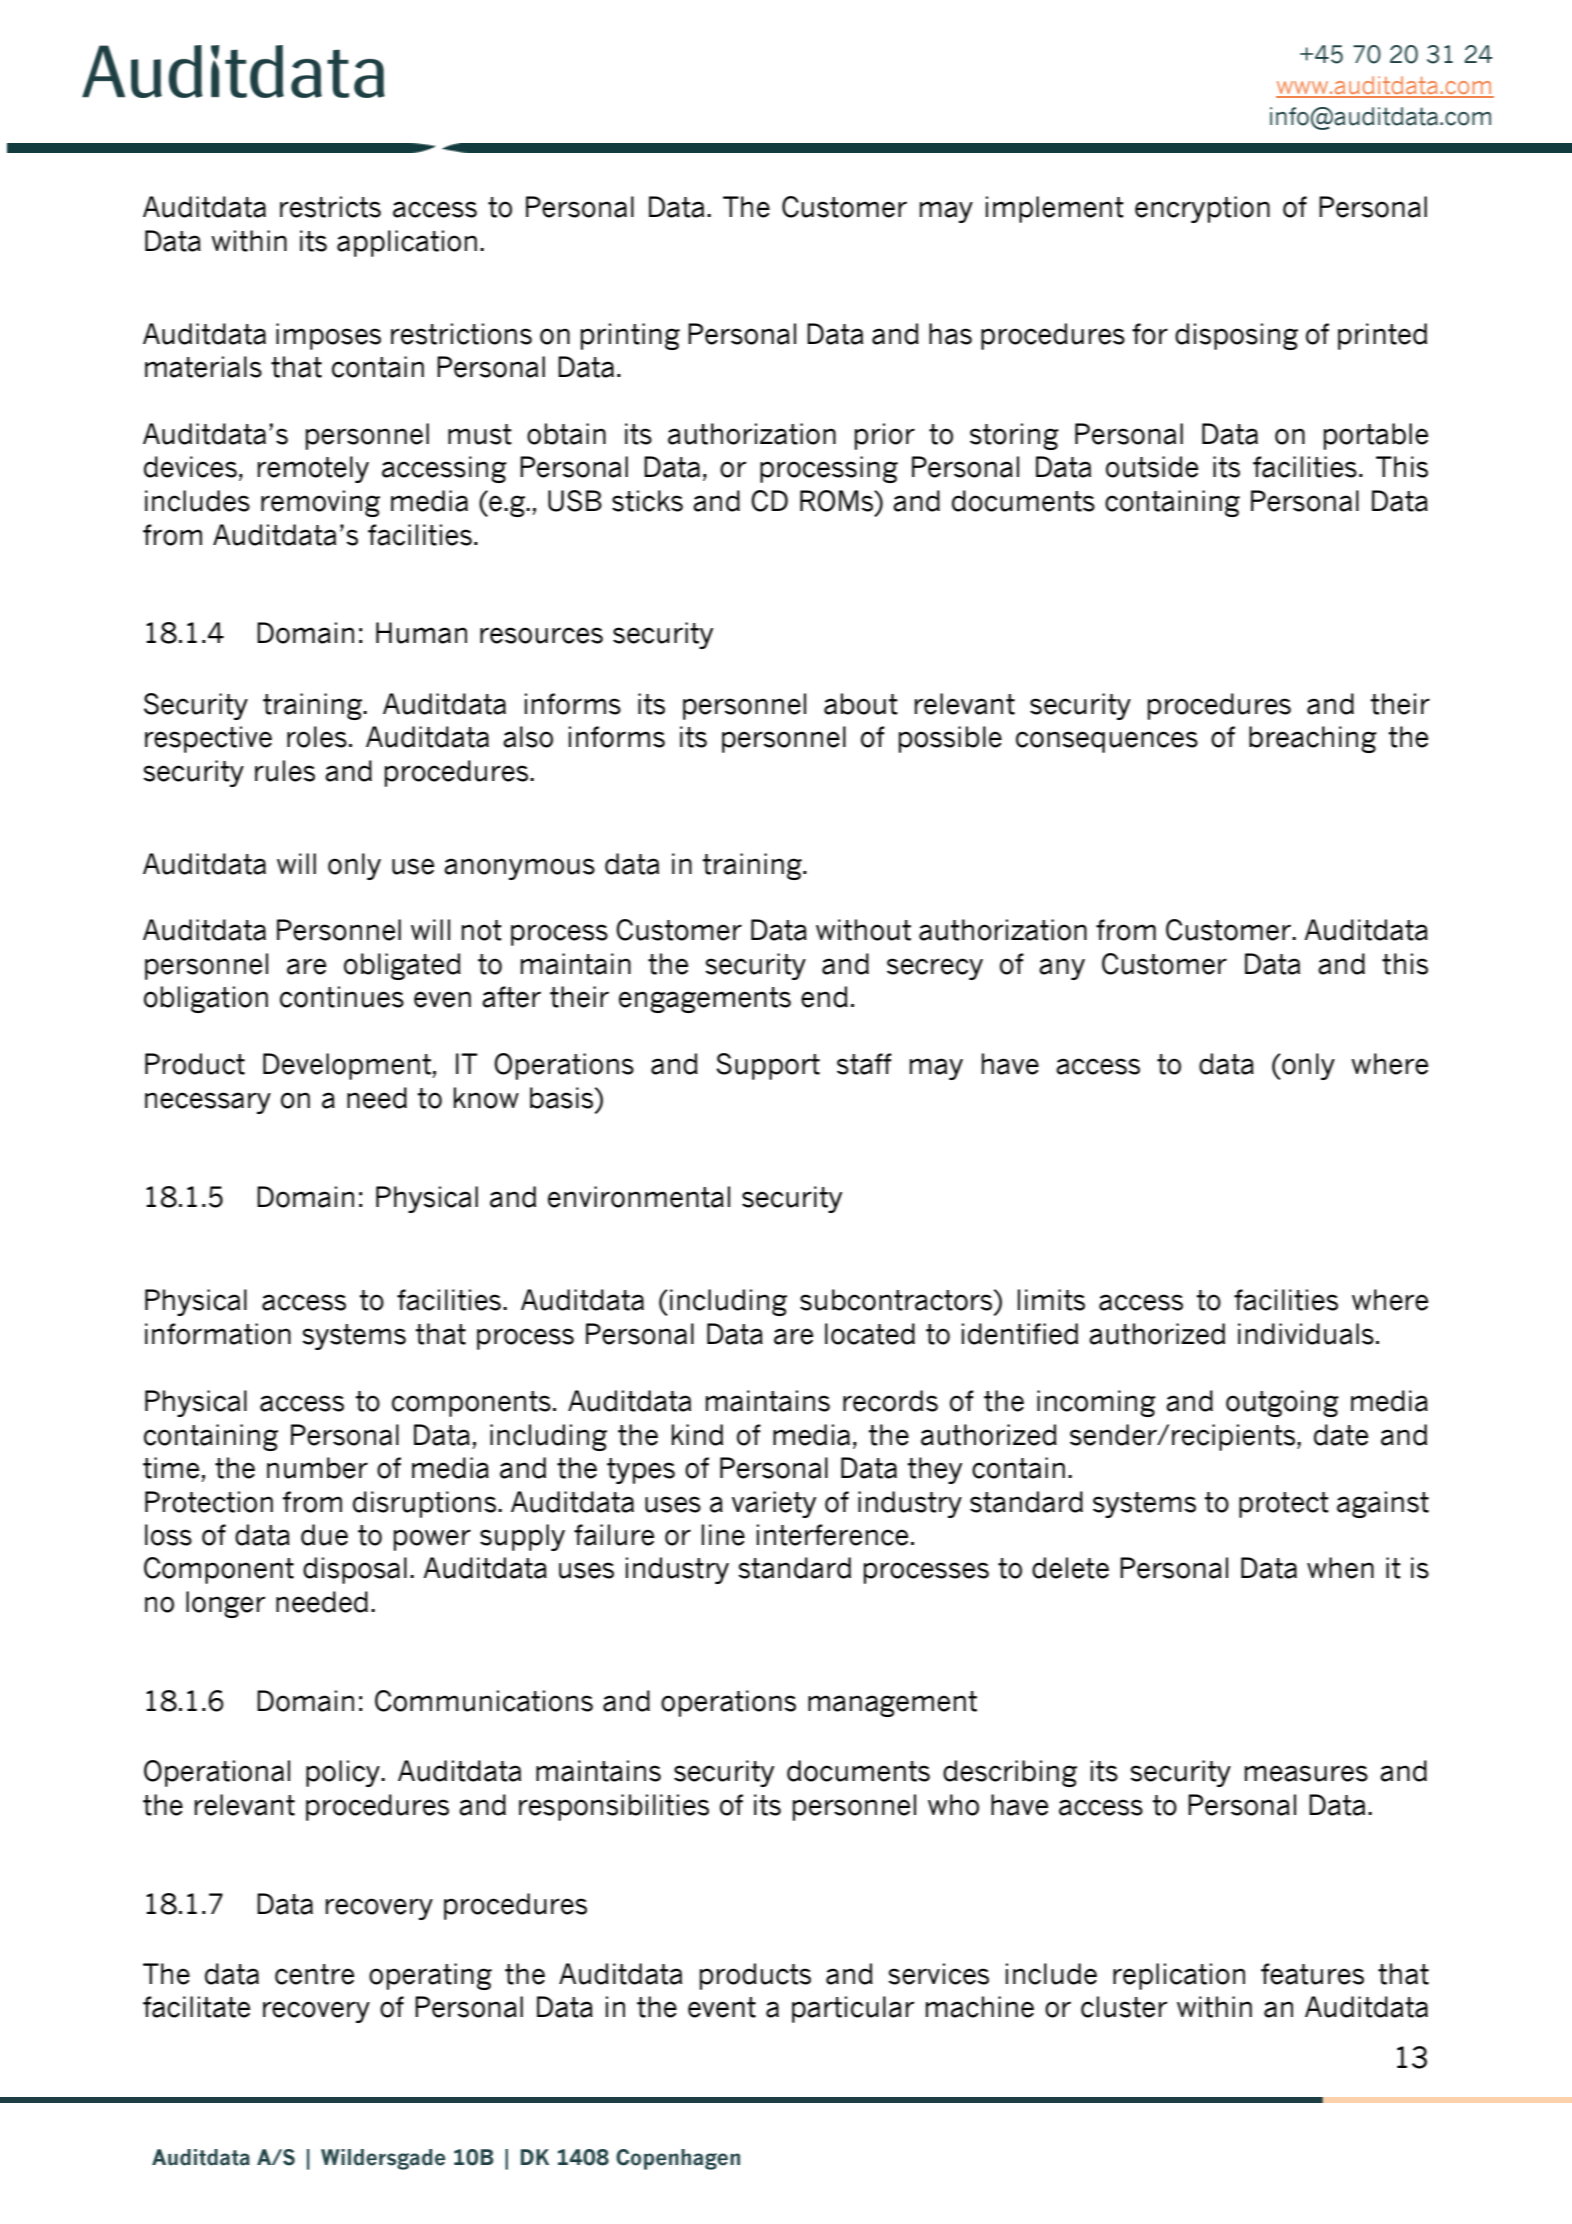 The height and width of the screenshot is (2224, 1572). Describe the element at coordinates (630, 336) in the screenshot. I see `printing` at that location.
